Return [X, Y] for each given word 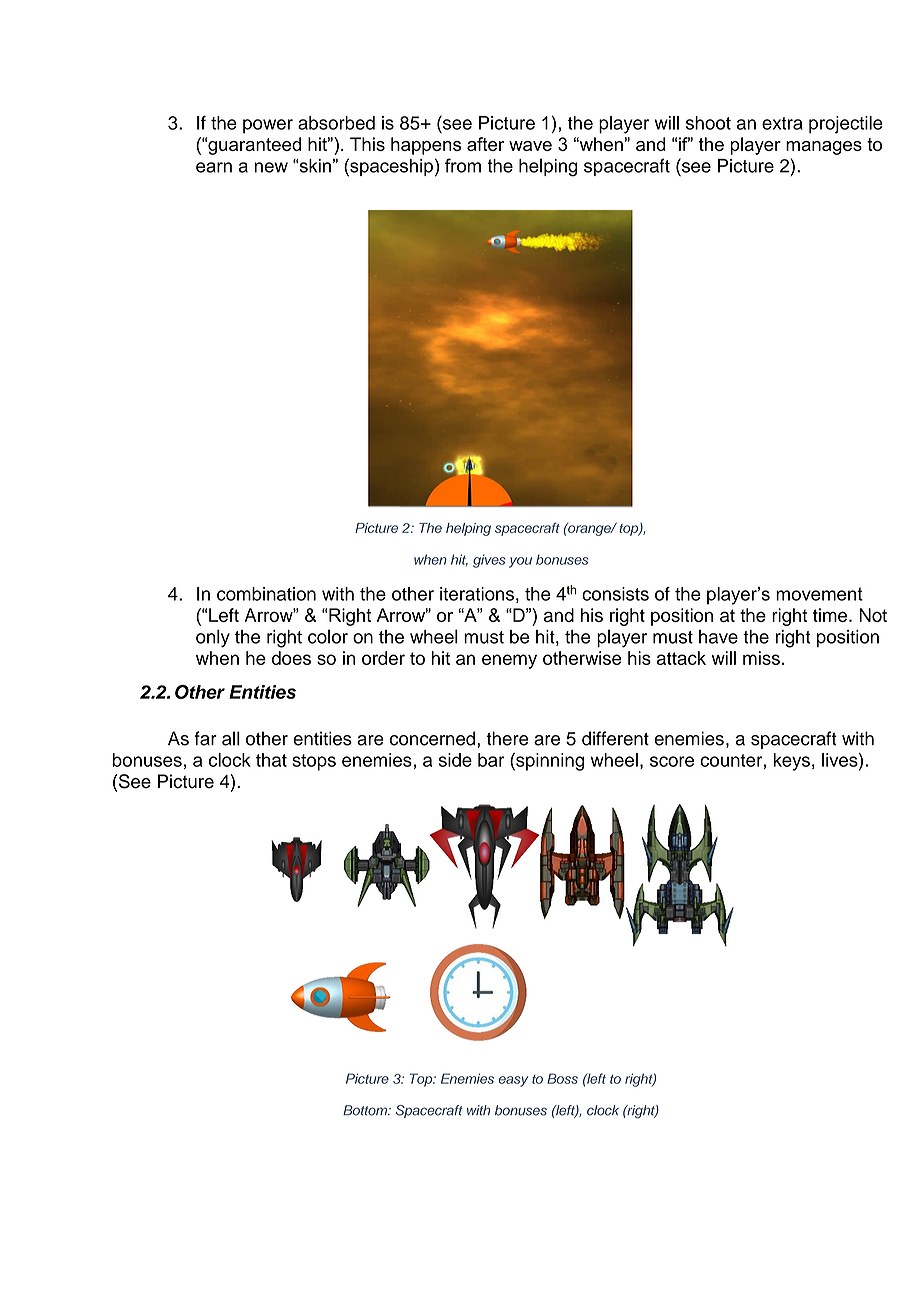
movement [819, 594]
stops [314, 762]
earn [214, 167]
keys [792, 762]
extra [782, 123]
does [291, 658]
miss [761, 658]
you [520, 562]
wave [530, 146]
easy [513, 1081]
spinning [549, 762]
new [271, 167]
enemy [509, 661]
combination [266, 594]
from [463, 165]
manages [824, 148]
